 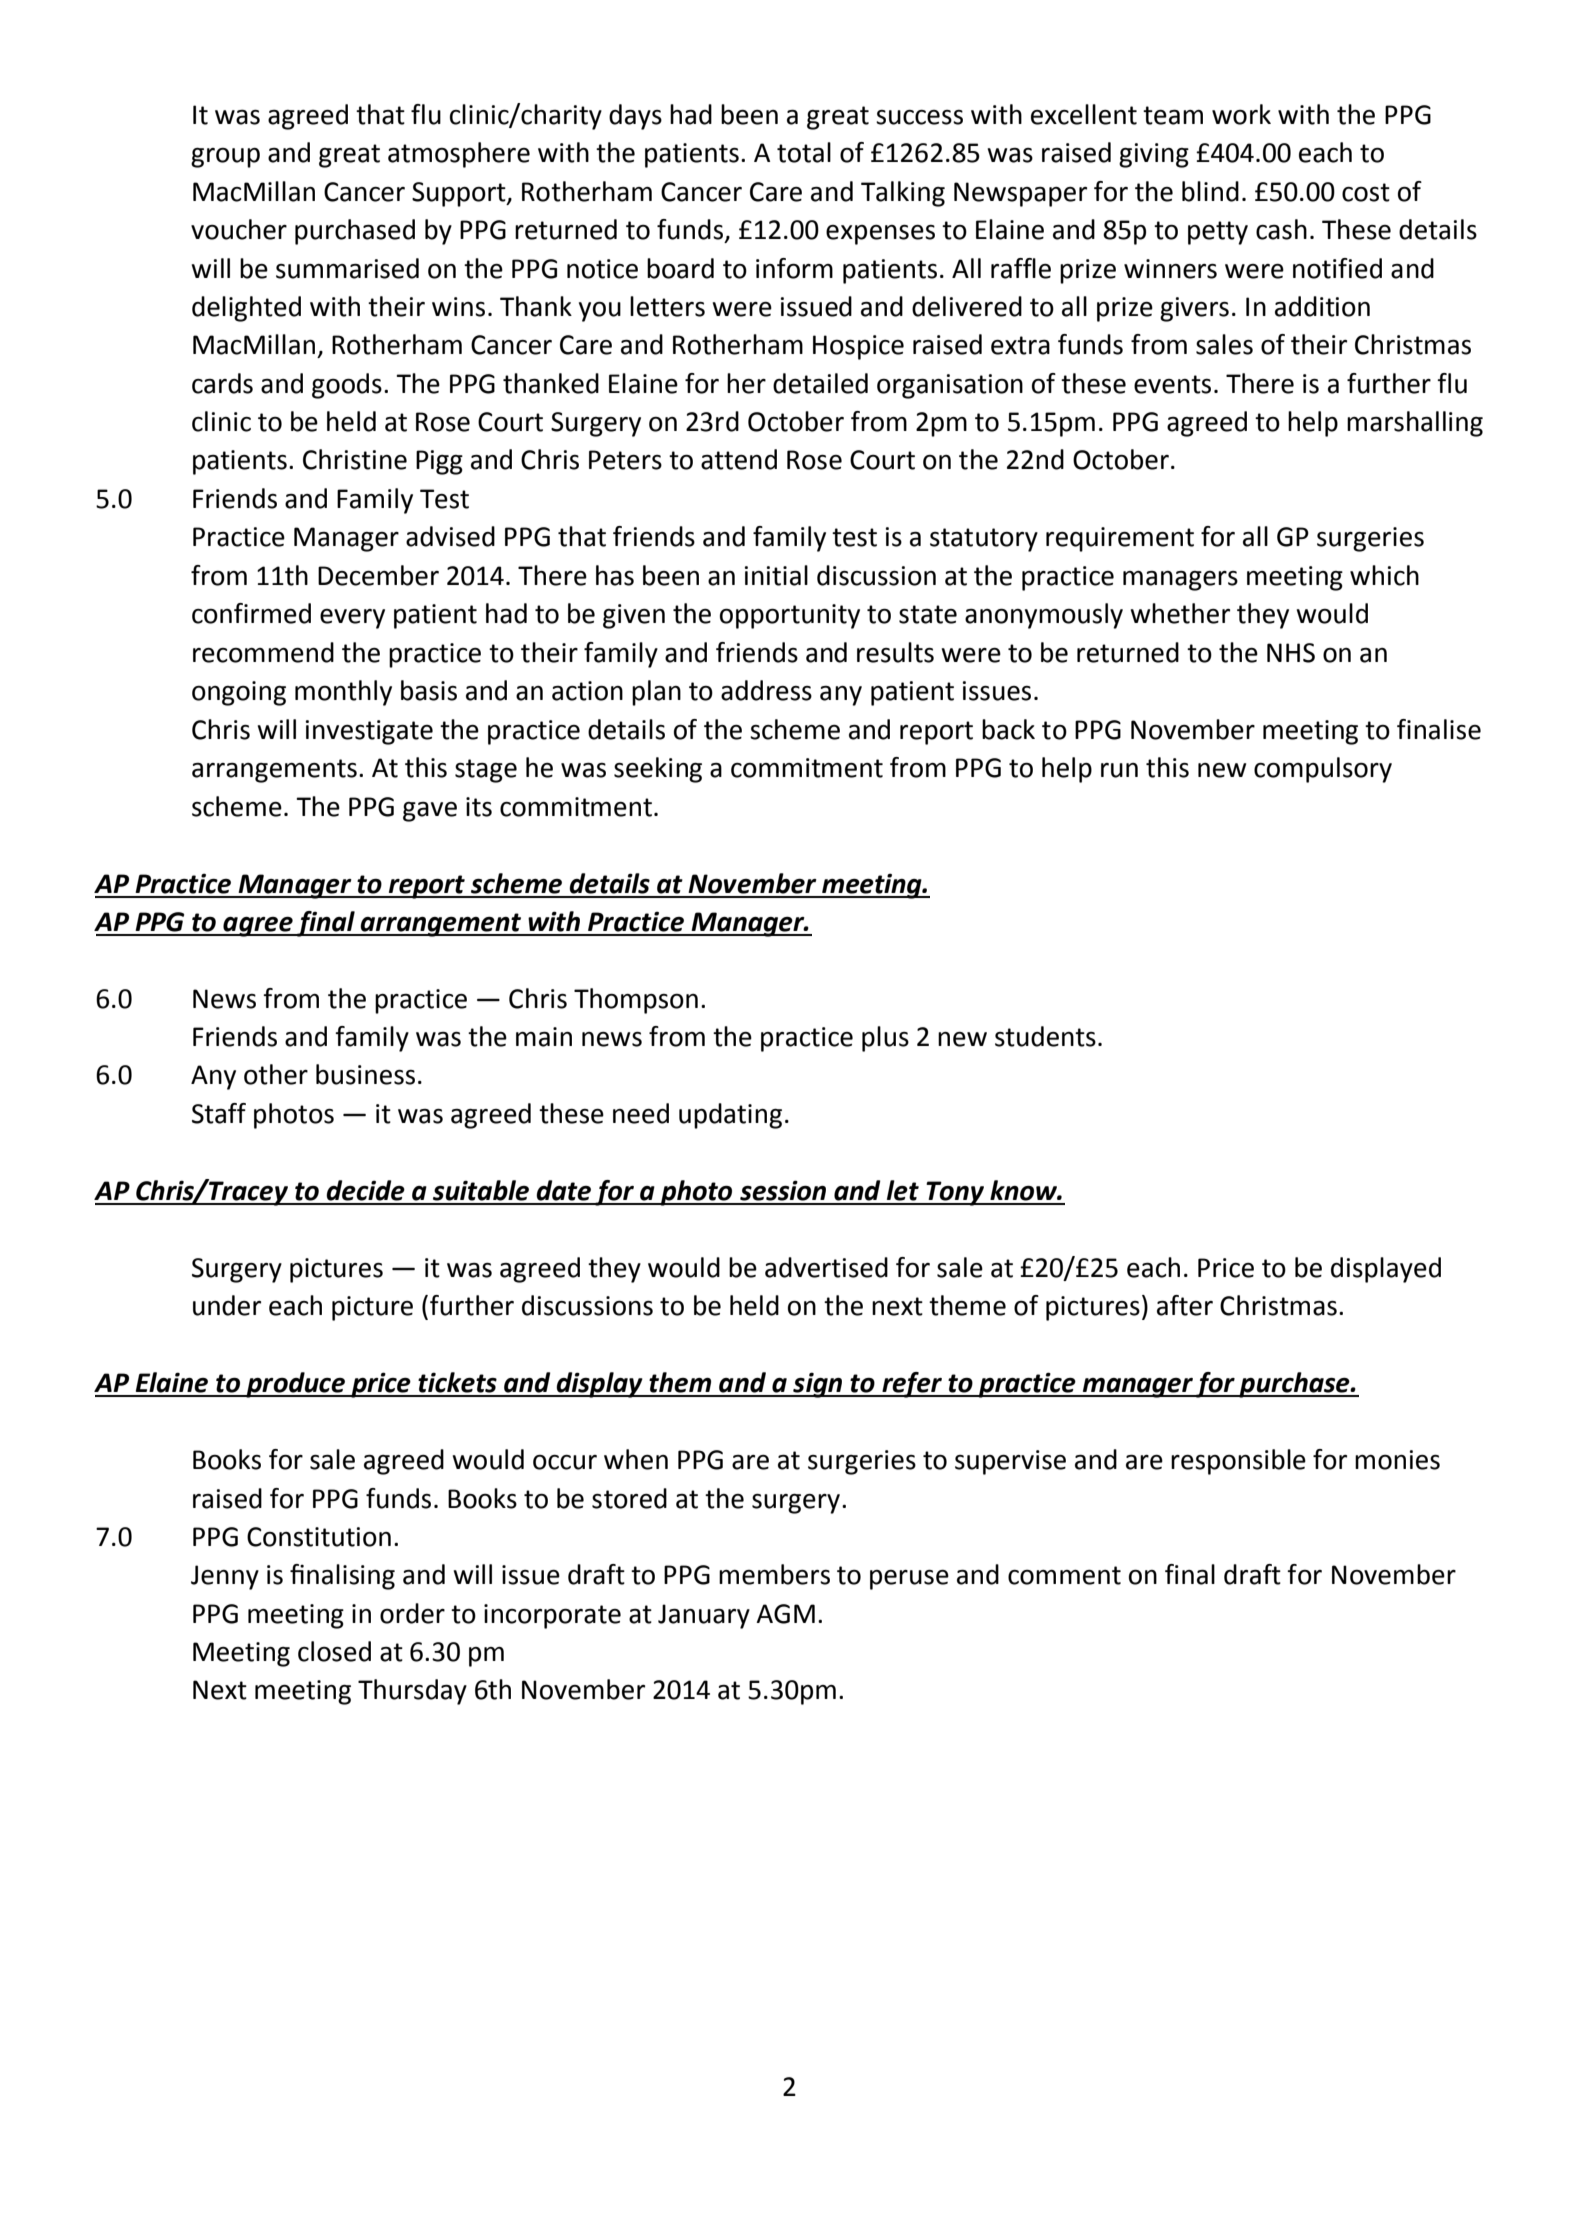 I want to click on every, so click(x=352, y=619).
